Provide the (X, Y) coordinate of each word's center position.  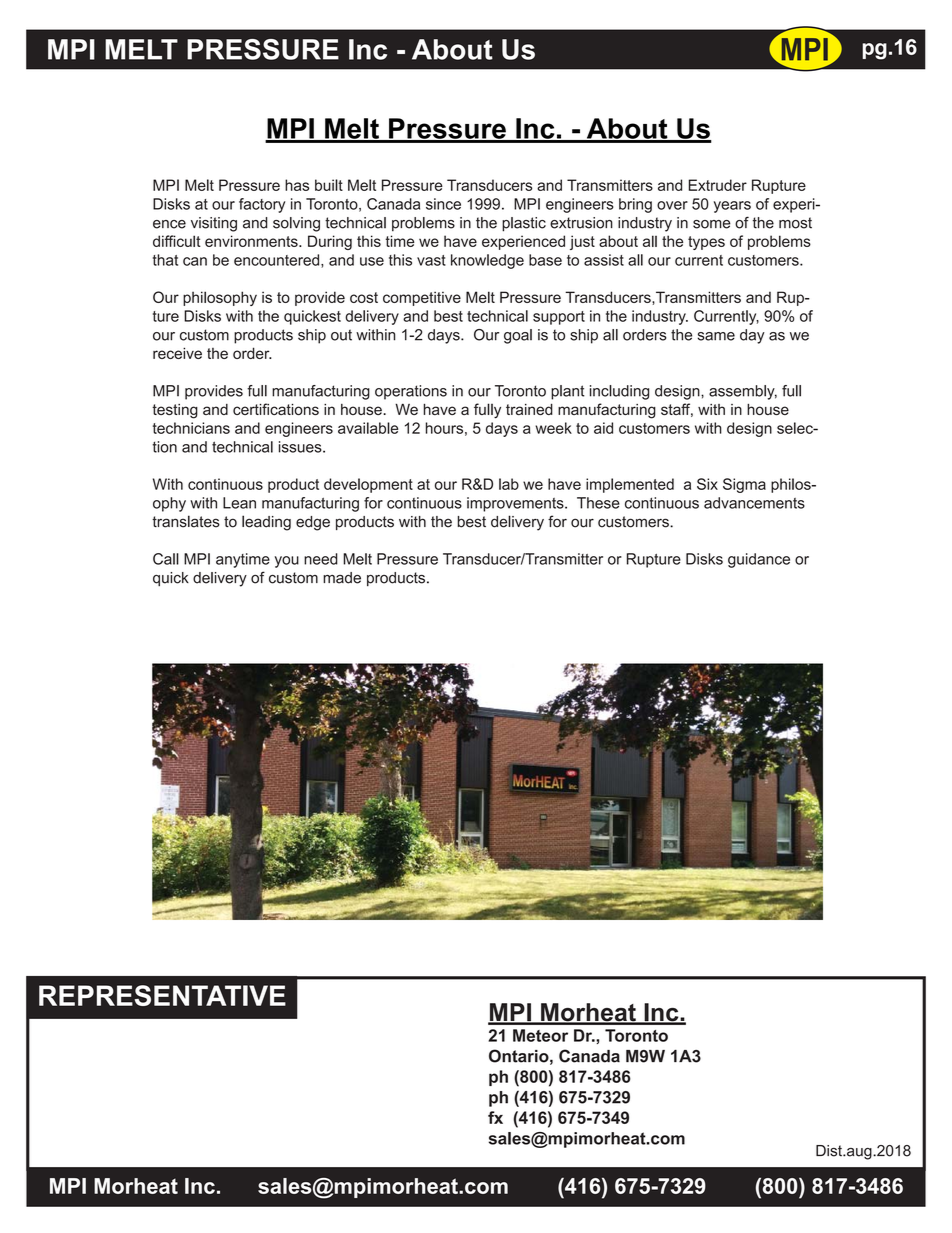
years (732, 207)
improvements (516, 504)
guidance (759, 560)
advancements (754, 503)
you (287, 562)
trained (529, 409)
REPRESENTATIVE (162, 995)
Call (166, 559)
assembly (743, 392)
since (443, 204)
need (321, 559)
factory (262, 205)
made (342, 578)
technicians (191, 428)
